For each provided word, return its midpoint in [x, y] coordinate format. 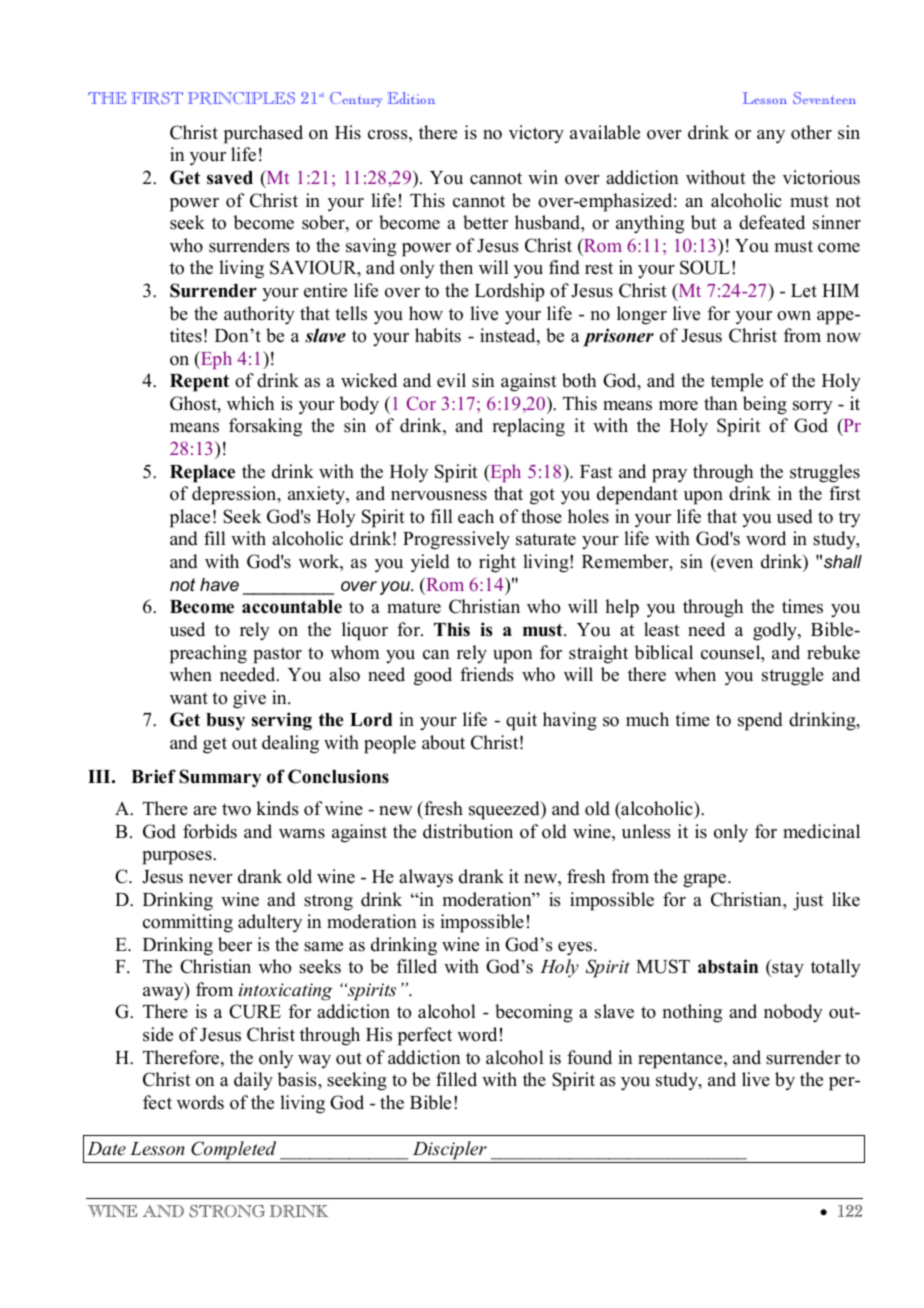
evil [451, 380]
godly [776, 631]
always [426, 878]
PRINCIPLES [241, 98]
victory [536, 134]
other [811, 132]
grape [706, 881]
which [250, 403]
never [211, 879]
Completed [233, 1150]
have [219, 584]
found [589, 1057]
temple [737, 382]
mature [414, 607]
